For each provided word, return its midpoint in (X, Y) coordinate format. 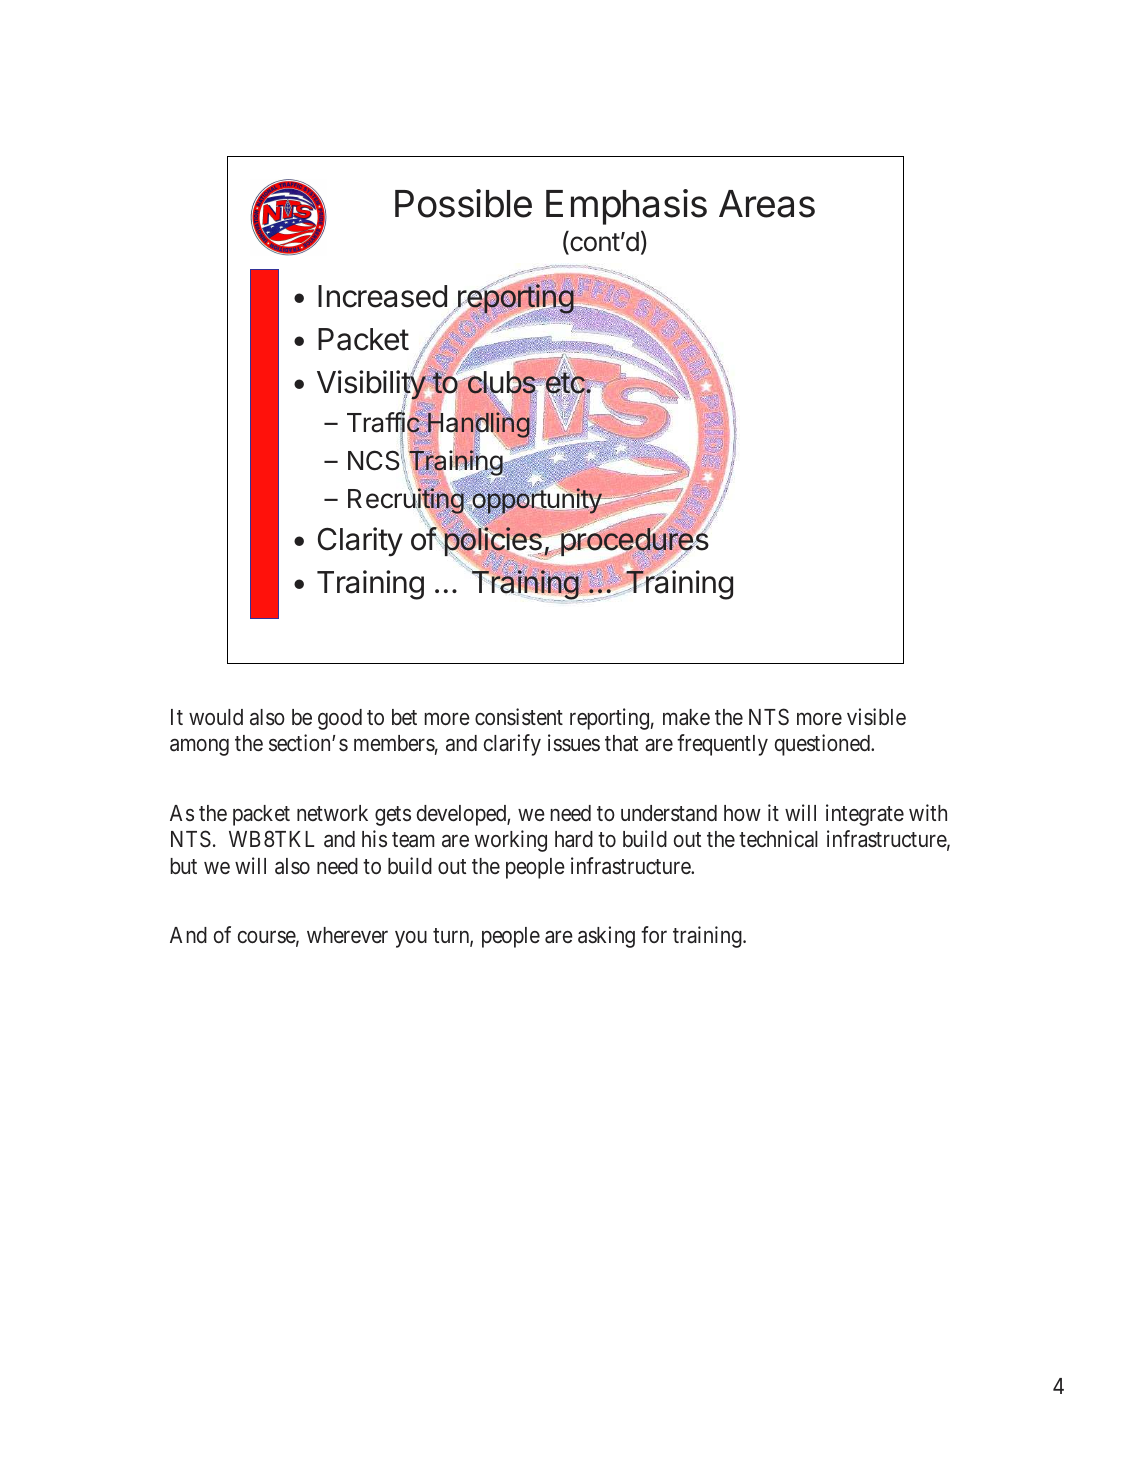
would (216, 717)
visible (876, 717)
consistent (519, 717)
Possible (463, 203)
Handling (478, 426)
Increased (382, 296)
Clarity (360, 542)
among (199, 747)
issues (574, 743)
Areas (767, 204)
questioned (823, 745)
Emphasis (626, 207)
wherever (347, 935)
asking (606, 937)
